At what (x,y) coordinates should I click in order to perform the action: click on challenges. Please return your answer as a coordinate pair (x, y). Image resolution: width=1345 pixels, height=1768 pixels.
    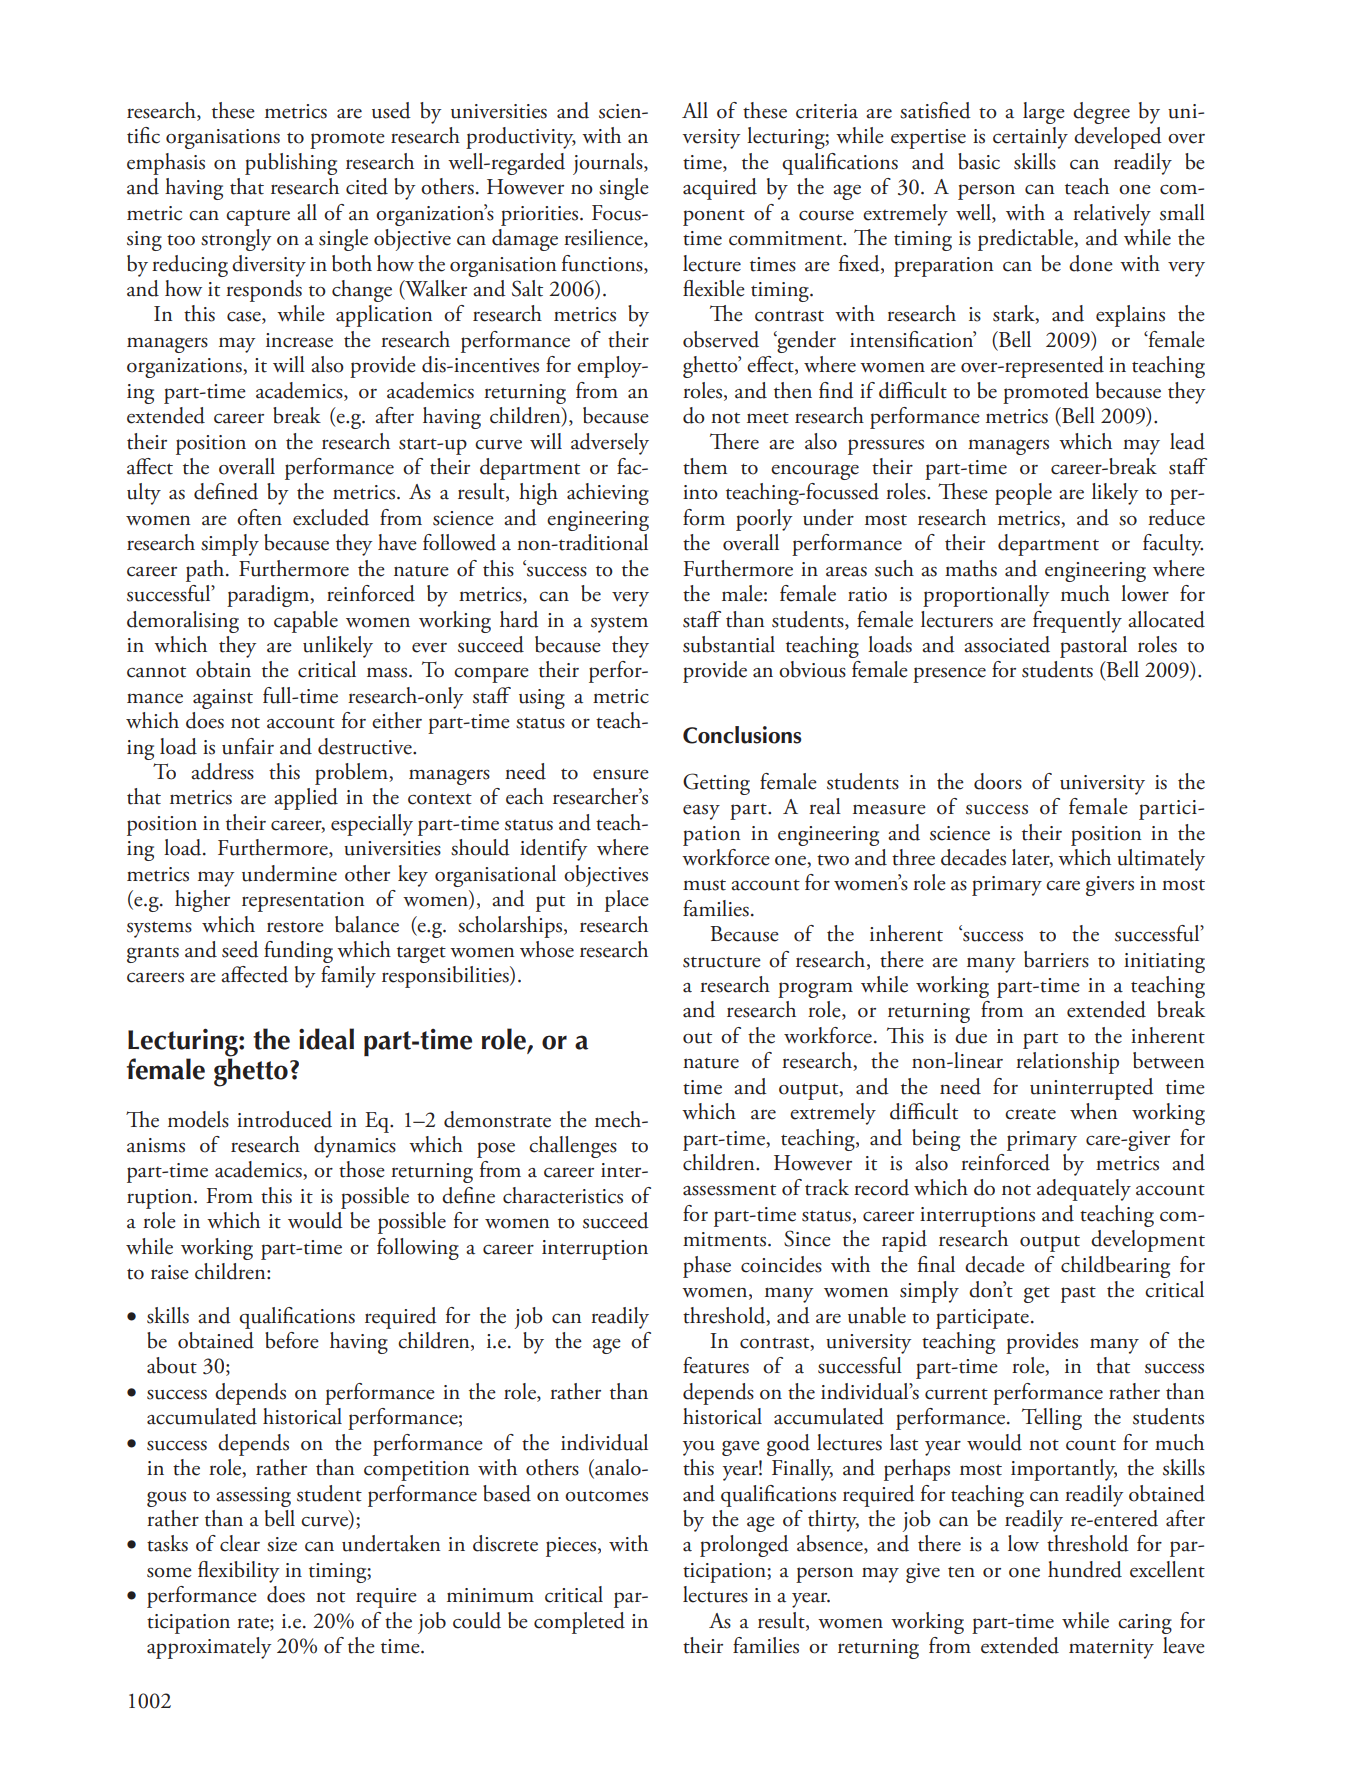
    Looking at the image, I should click on (573, 1147).
